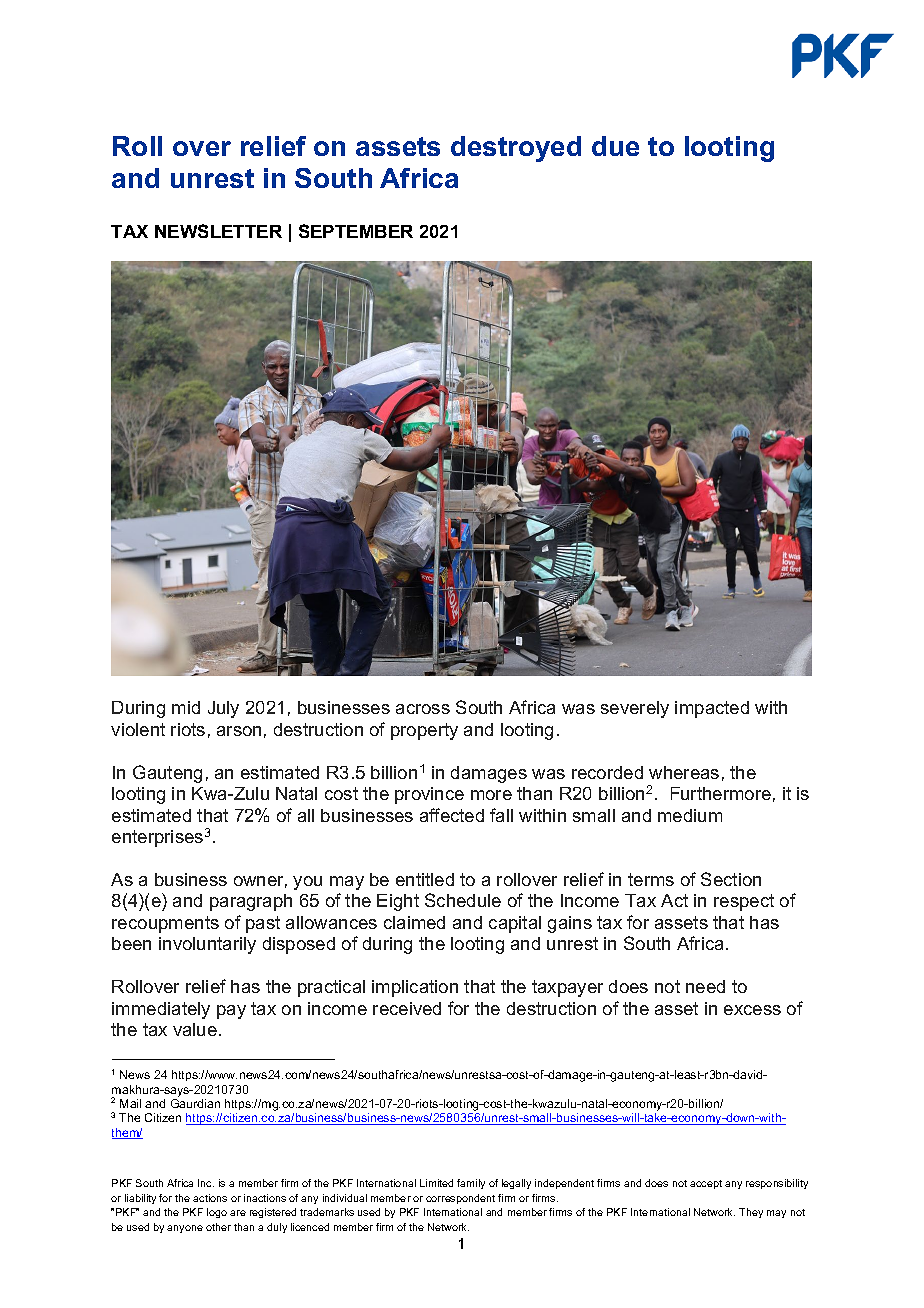 The height and width of the document is (1308, 924). What do you see at coordinates (516, 149) in the document?
I see `destroyed` at bounding box center [516, 149].
